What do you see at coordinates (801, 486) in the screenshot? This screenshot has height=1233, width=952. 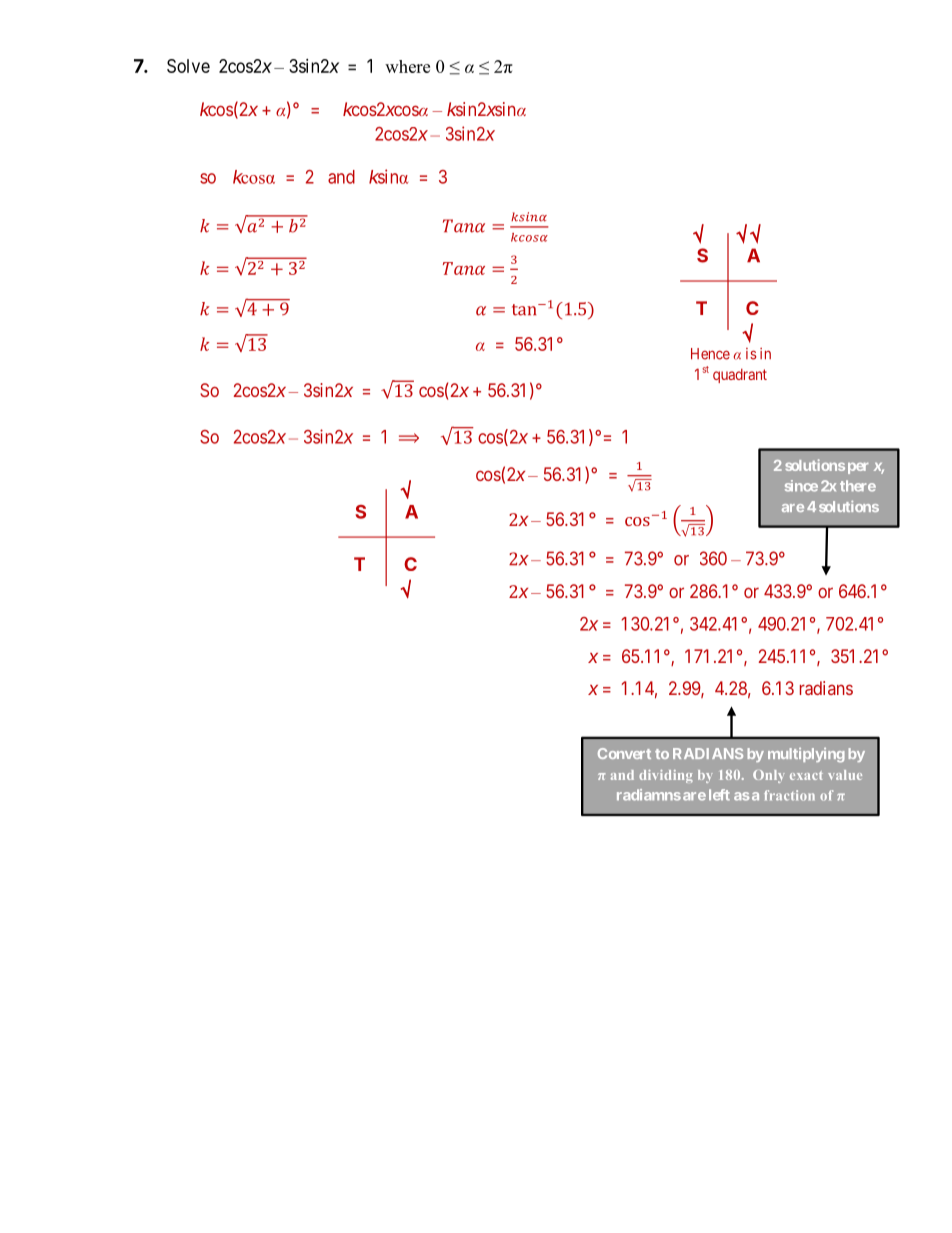 I see `since` at bounding box center [801, 486].
